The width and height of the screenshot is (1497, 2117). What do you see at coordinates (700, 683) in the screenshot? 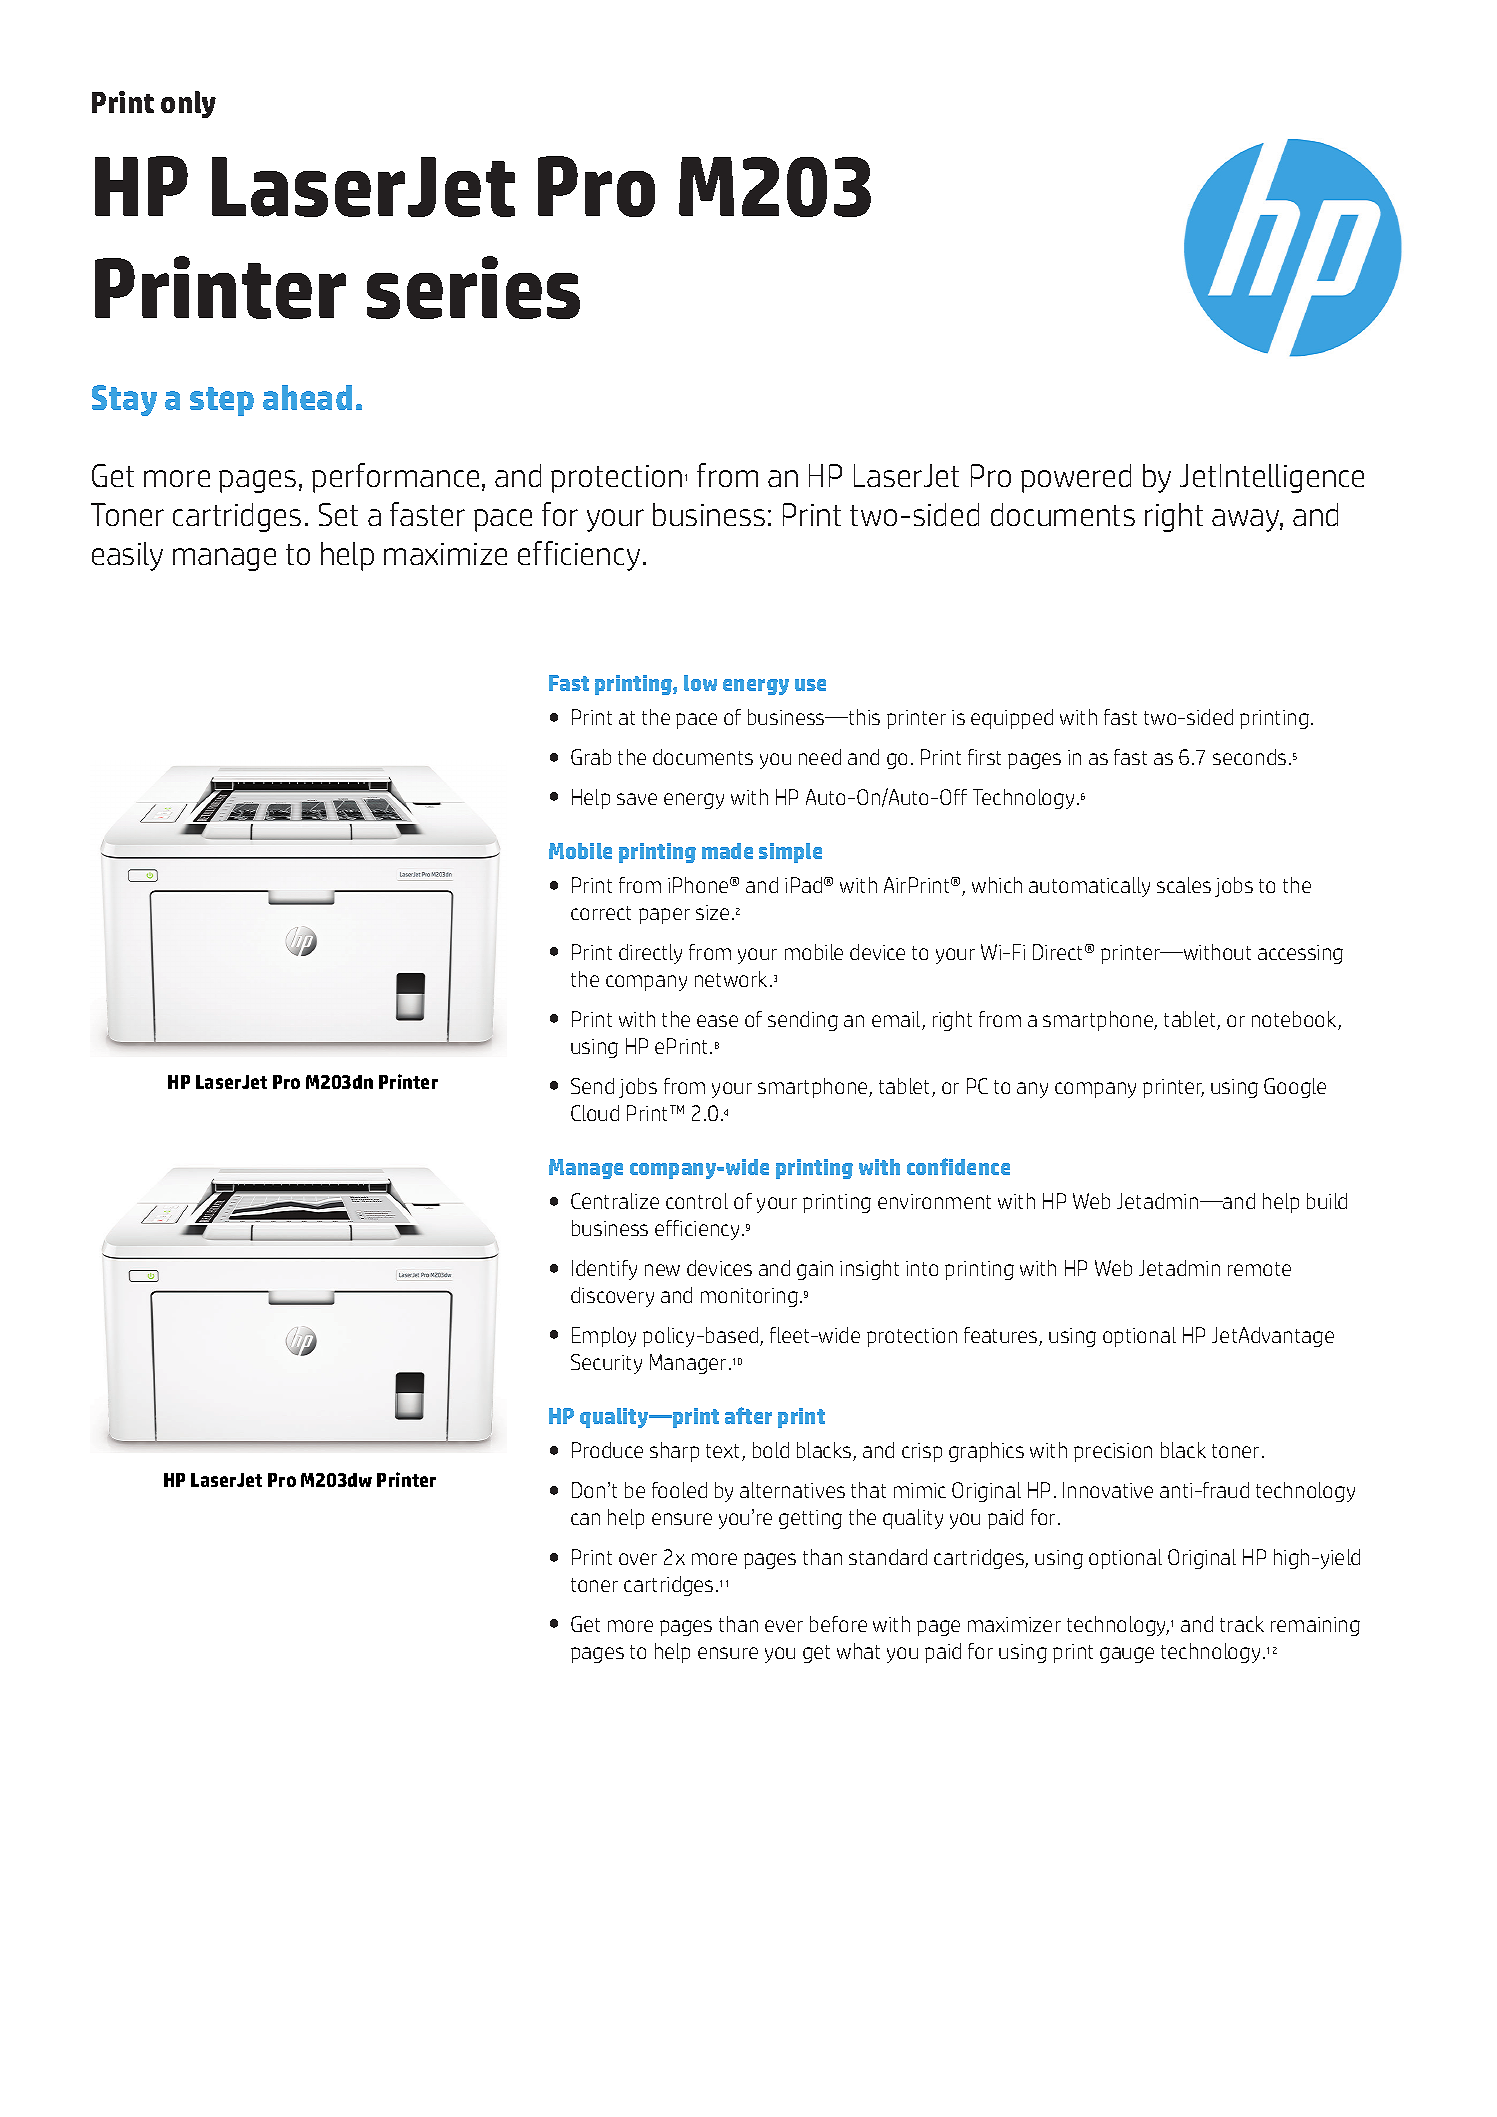
I see `low` at bounding box center [700, 683].
